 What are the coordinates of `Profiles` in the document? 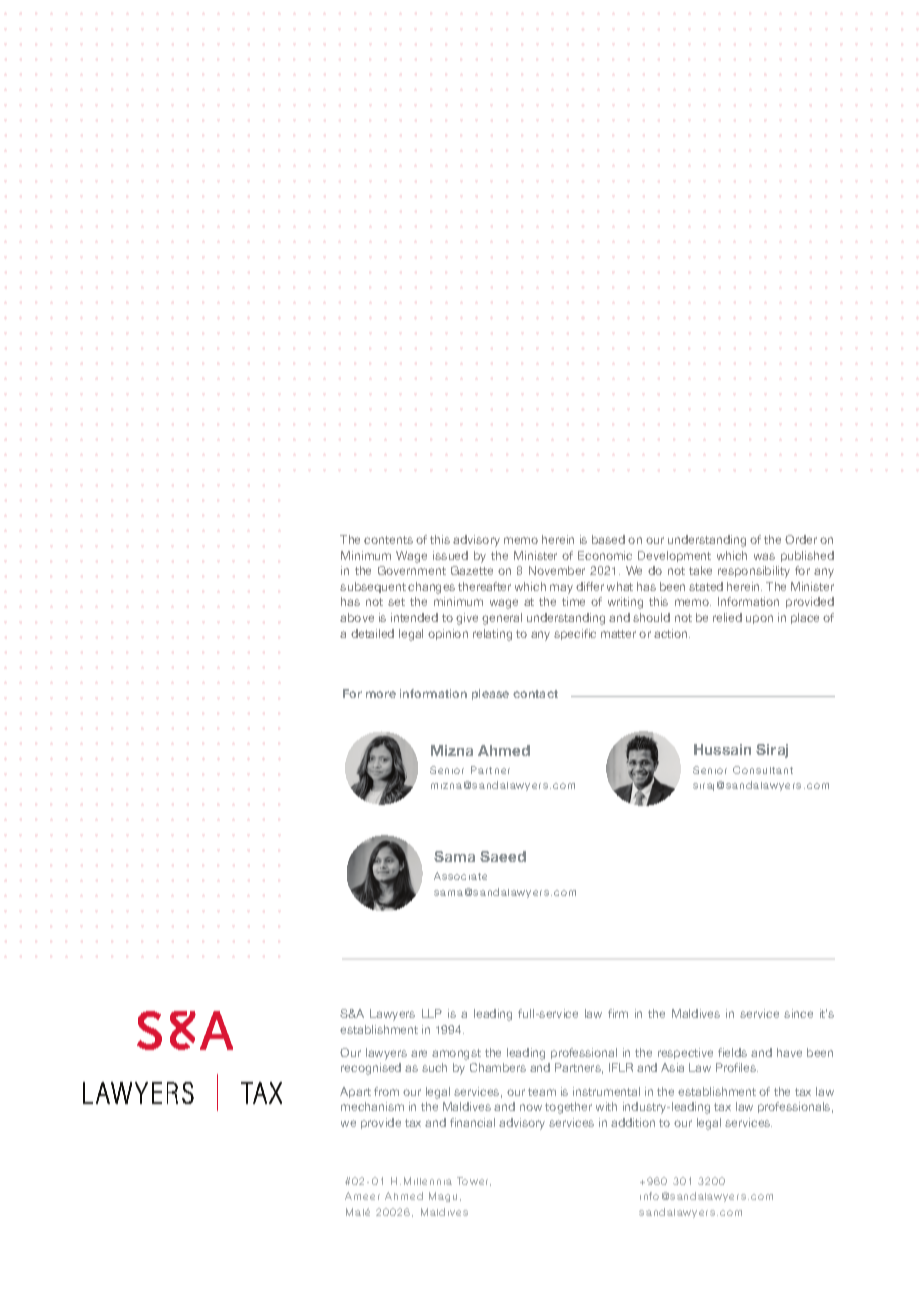 It's located at (737, 1067).
